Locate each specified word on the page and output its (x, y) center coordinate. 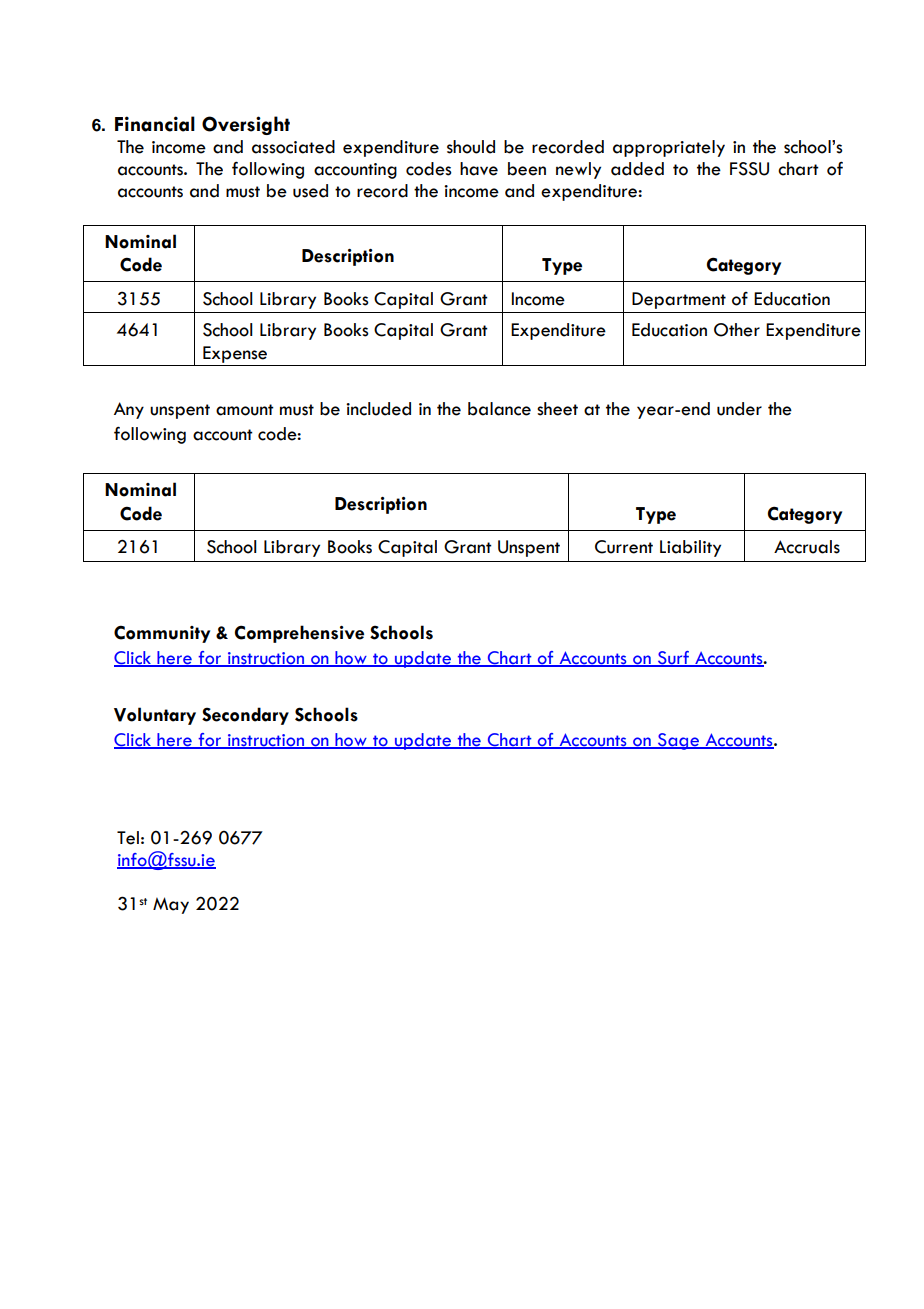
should (471, 147)
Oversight (246, 125)
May (171, 905)
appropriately (669, 148)
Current (624, 547)
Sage (678, 741)
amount (245, 410)
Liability (690, 548)
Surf (673, 659)
